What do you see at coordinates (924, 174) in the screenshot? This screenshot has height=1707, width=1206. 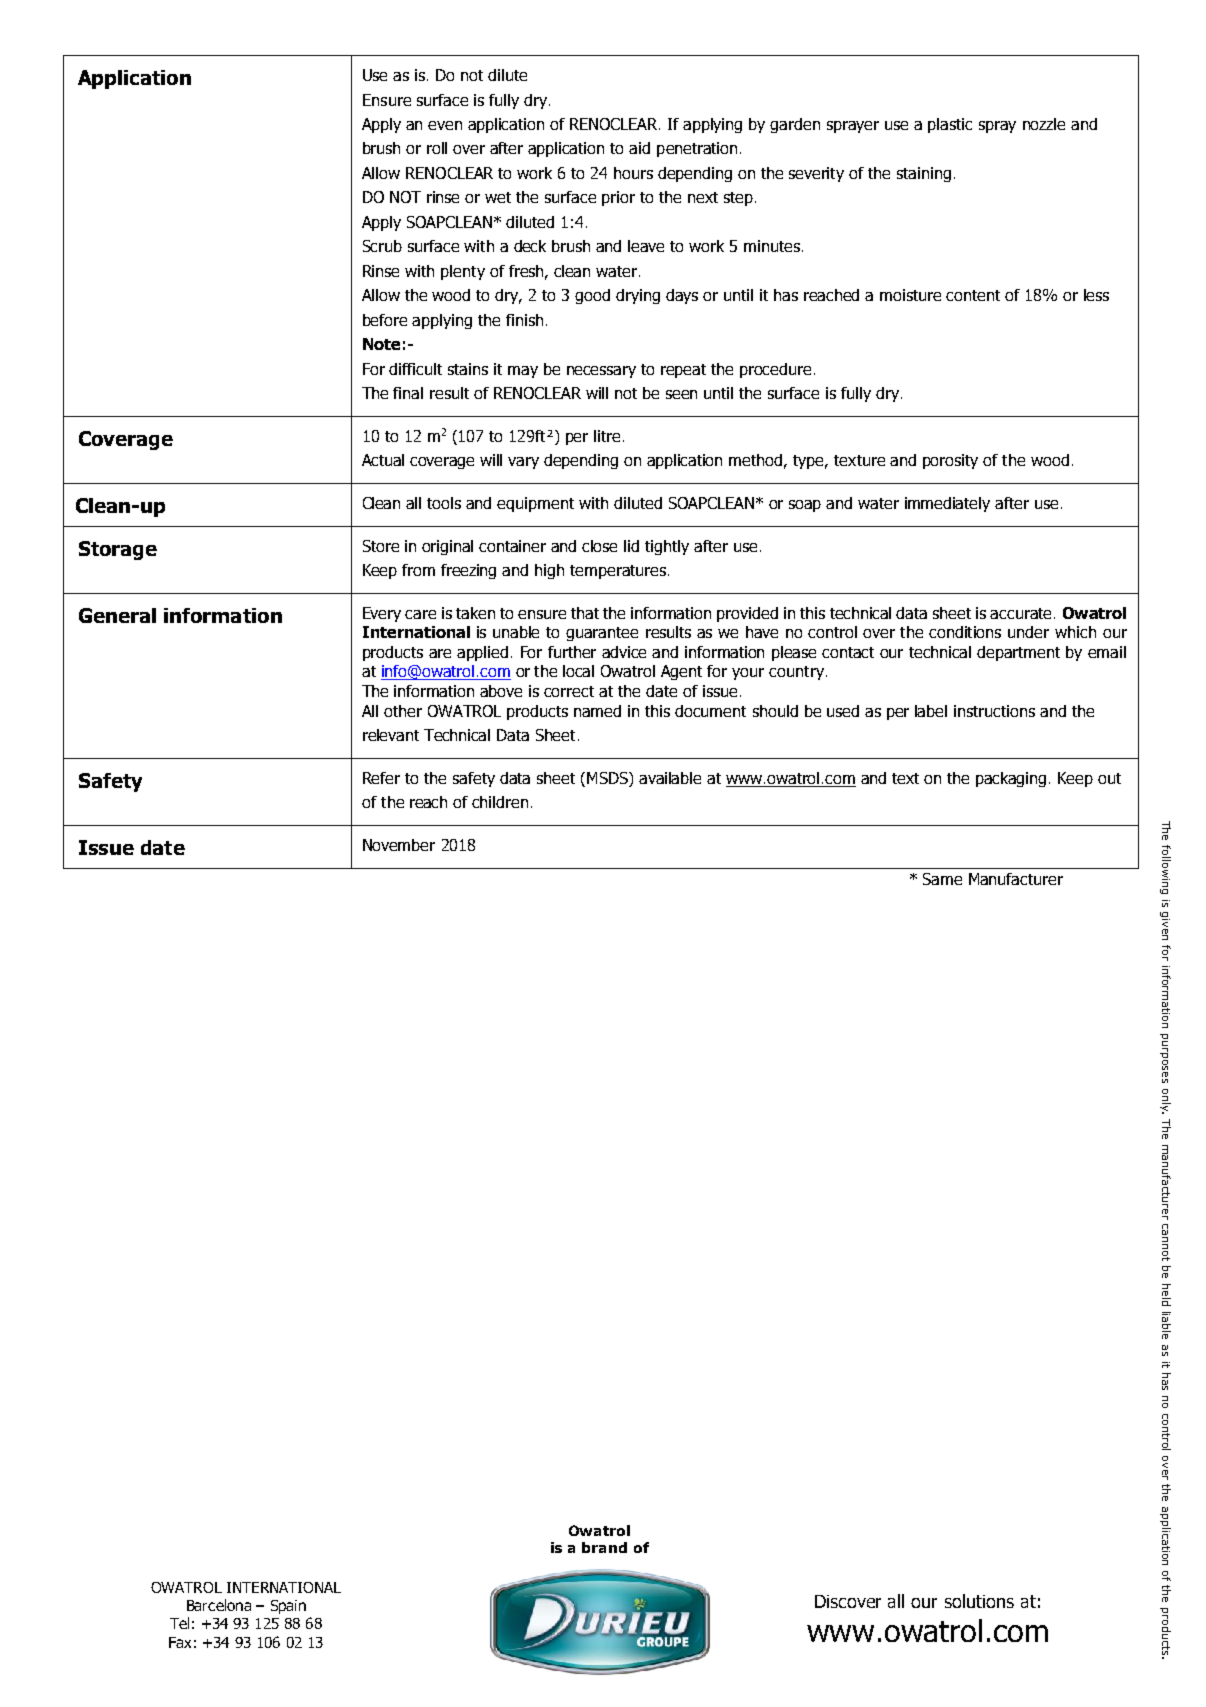 I see `staining` at bounding box center [924, 174].
